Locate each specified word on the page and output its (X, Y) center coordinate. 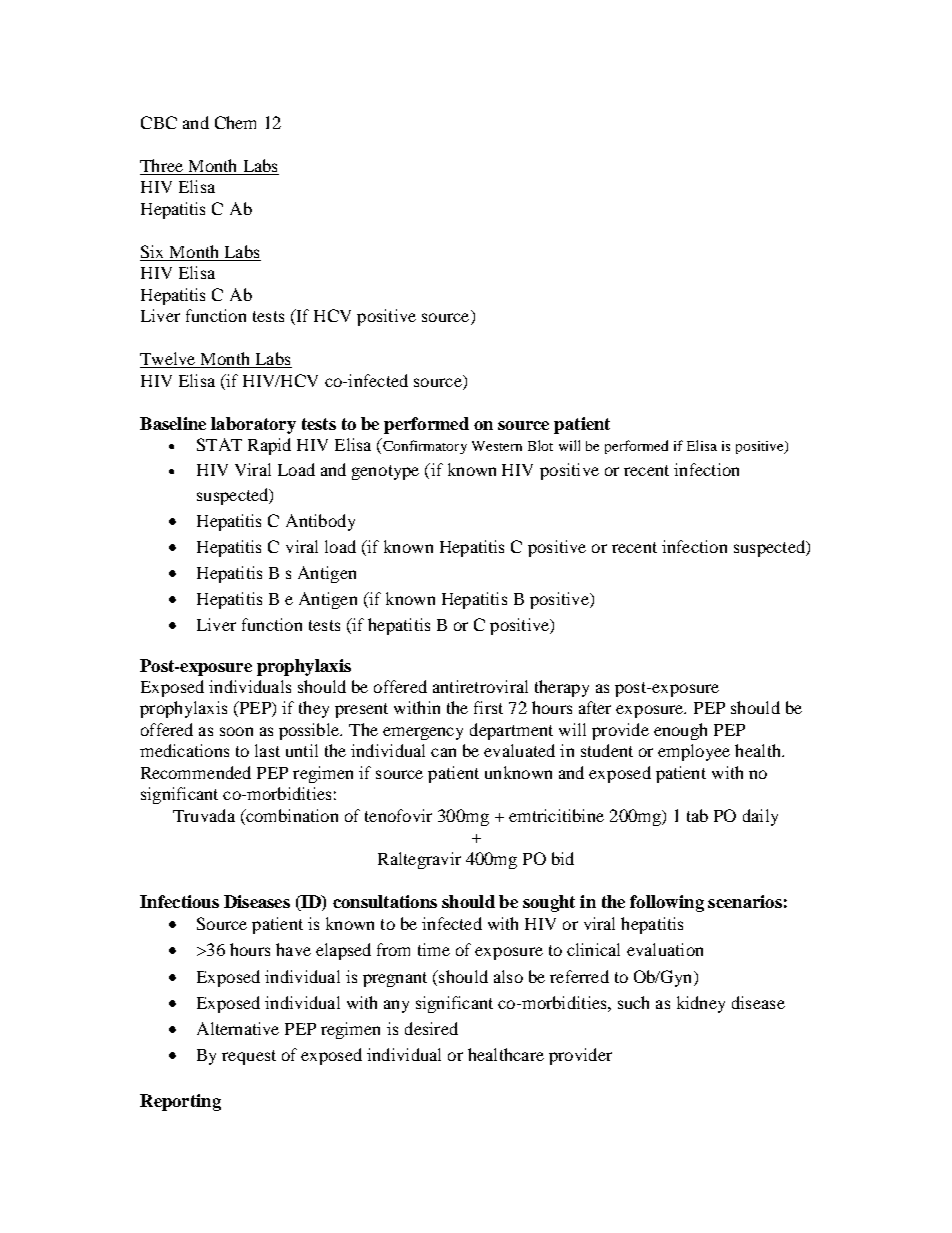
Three (163, 167)
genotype (385, 472)
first (488, 707)
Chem (235, 122)
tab (697, 815)
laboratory (253, 425)
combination (291, 815)
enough (680, 731)
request (249, 1057)
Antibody (320, 522)
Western (497, 446)
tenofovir (398, 815)
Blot (540, 445)
